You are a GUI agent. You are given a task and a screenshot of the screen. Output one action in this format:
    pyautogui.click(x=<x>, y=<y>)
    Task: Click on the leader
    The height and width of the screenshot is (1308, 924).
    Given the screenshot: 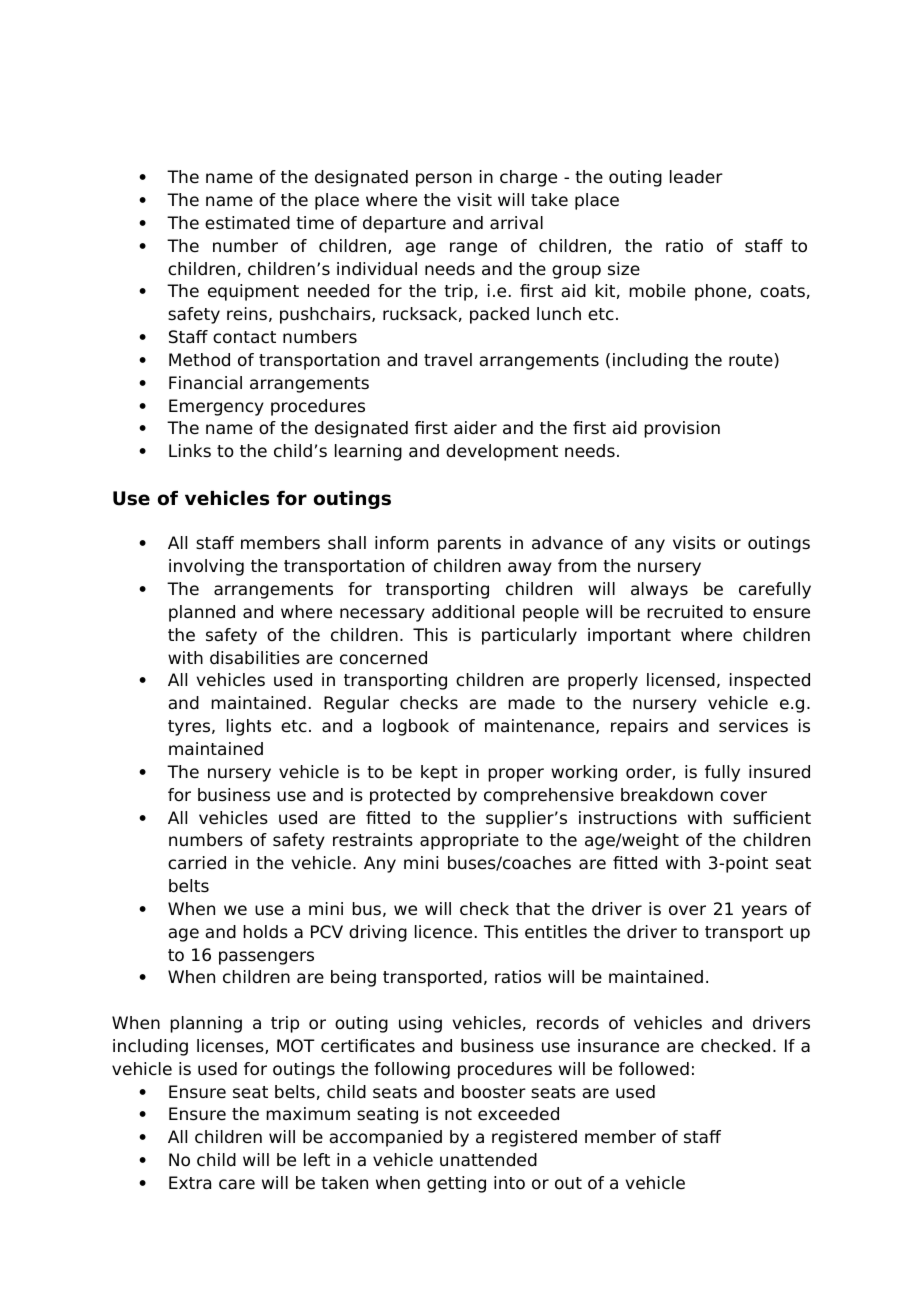 What is the action you would take?
    pyautogui.click(x=696, y=177)
